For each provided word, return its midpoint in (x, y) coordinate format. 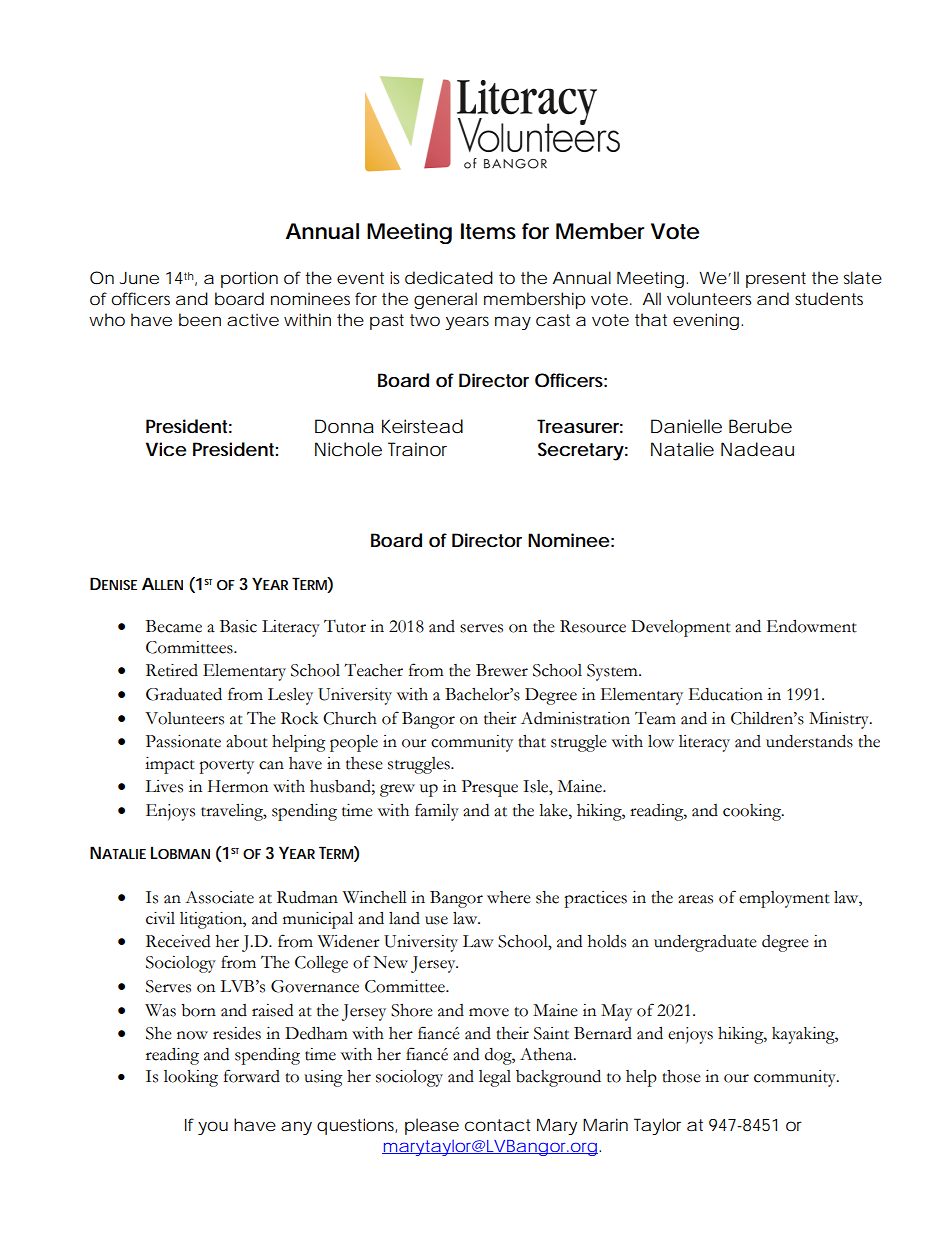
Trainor (417, 449)
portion (249, 279)
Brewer (502, 670)
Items (488, 231)
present (776, 280)
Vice (166, 449)
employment (784, 899)
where (509, 897)
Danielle (686, 426)
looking (191, 1078)
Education (725, 694)
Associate (219, 897)
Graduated (184, 694)
